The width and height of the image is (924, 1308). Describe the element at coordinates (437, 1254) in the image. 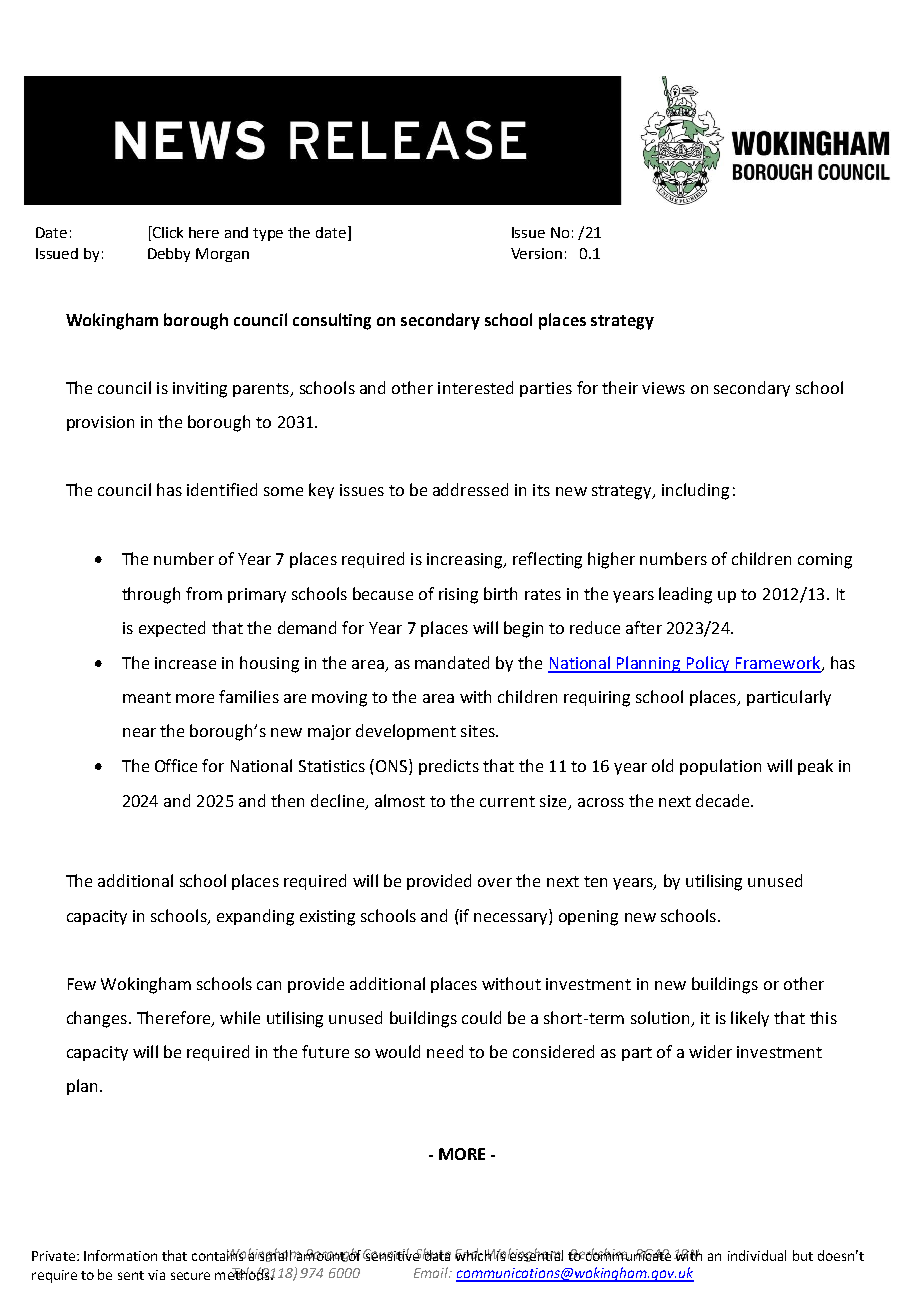

I see `data` at that location.
